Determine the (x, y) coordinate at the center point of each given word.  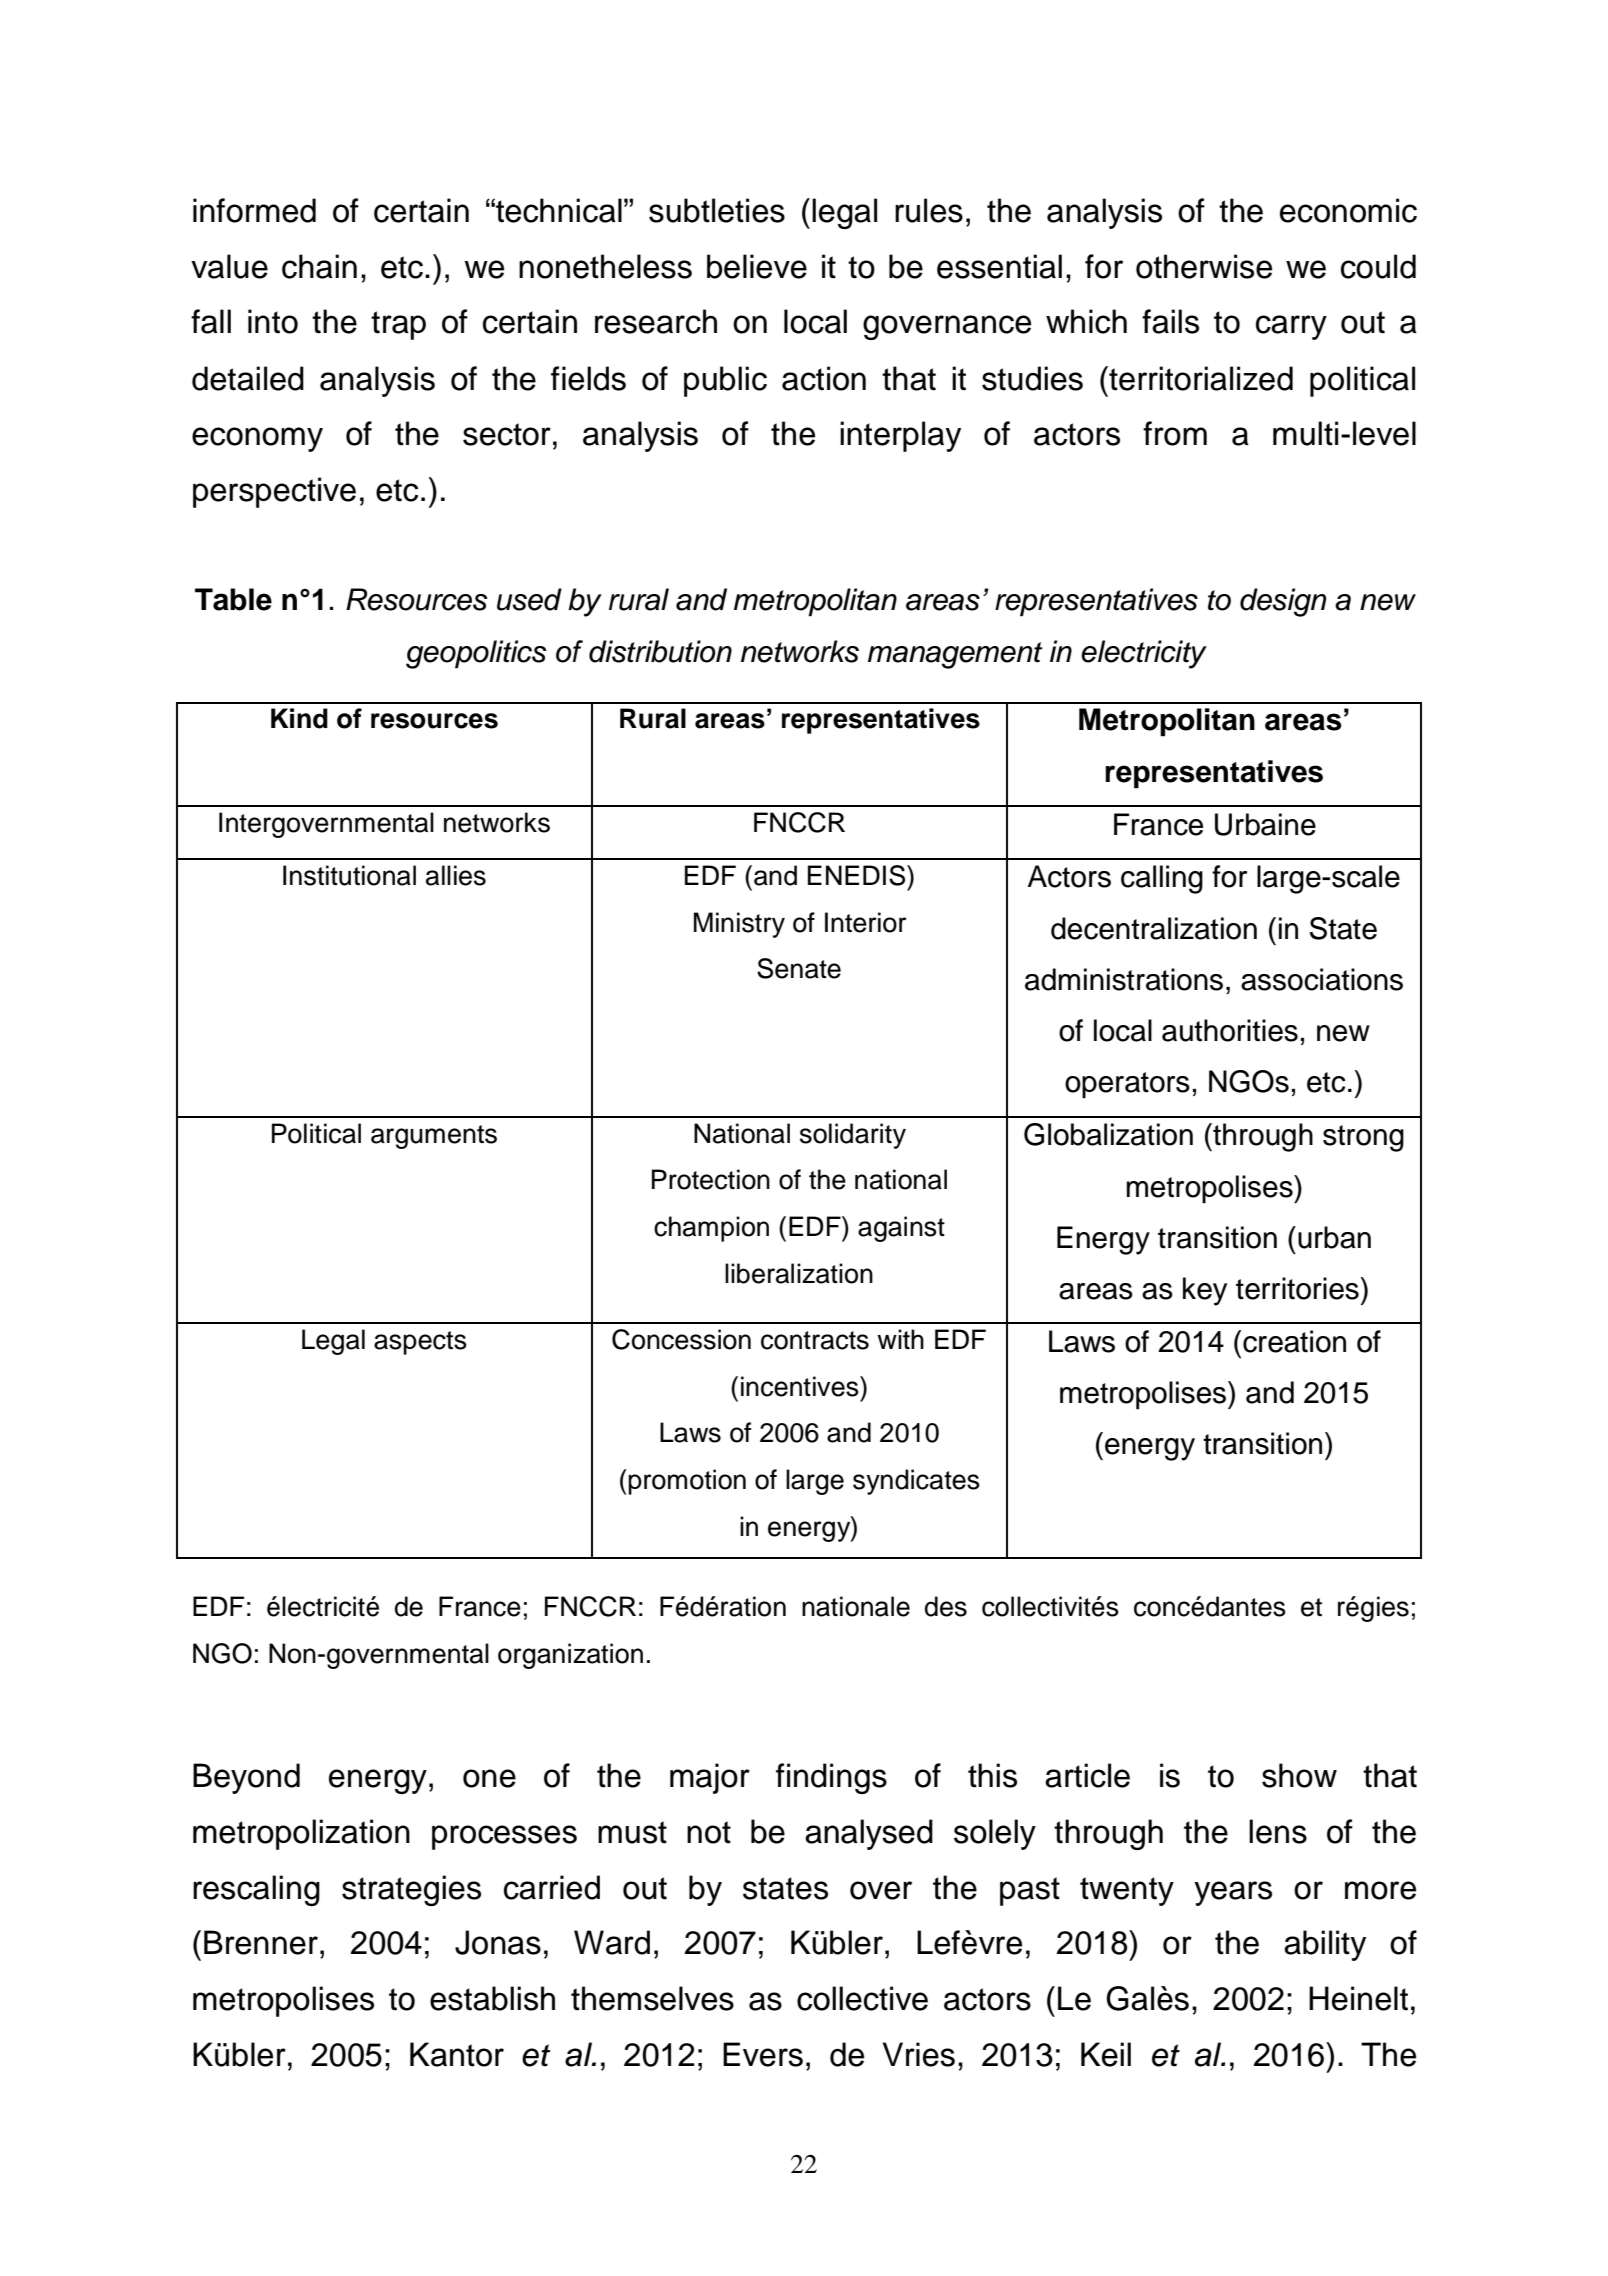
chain (319, 266)
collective (862, 1998)
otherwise (1204, 266)
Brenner (261, 1942)
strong (1363, 1138)
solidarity (853, 1136)
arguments (434, 1137)
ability (1325, 1945)
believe (757, 266)
